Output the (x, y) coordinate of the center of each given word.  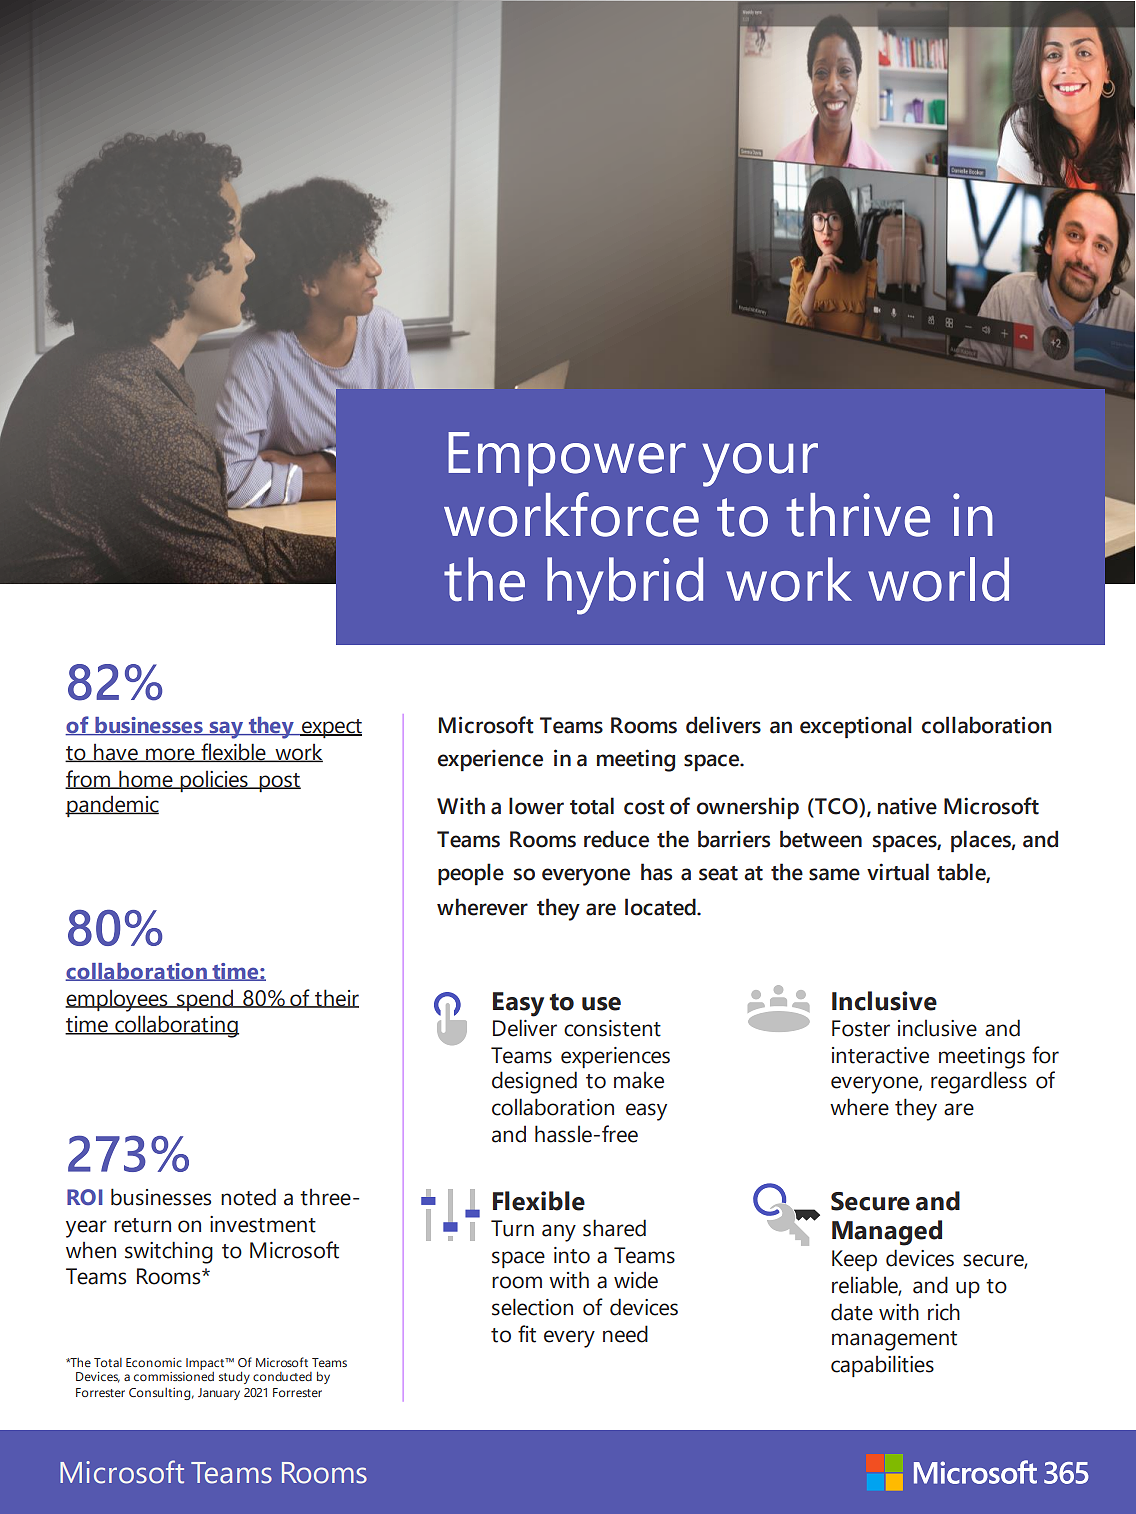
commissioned (174, 1375)
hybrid (625, 586)
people (471, 874)
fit (527, 1334)
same (834, 874)
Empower (567, 459)
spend (205, 1000)
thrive (858, 515)
